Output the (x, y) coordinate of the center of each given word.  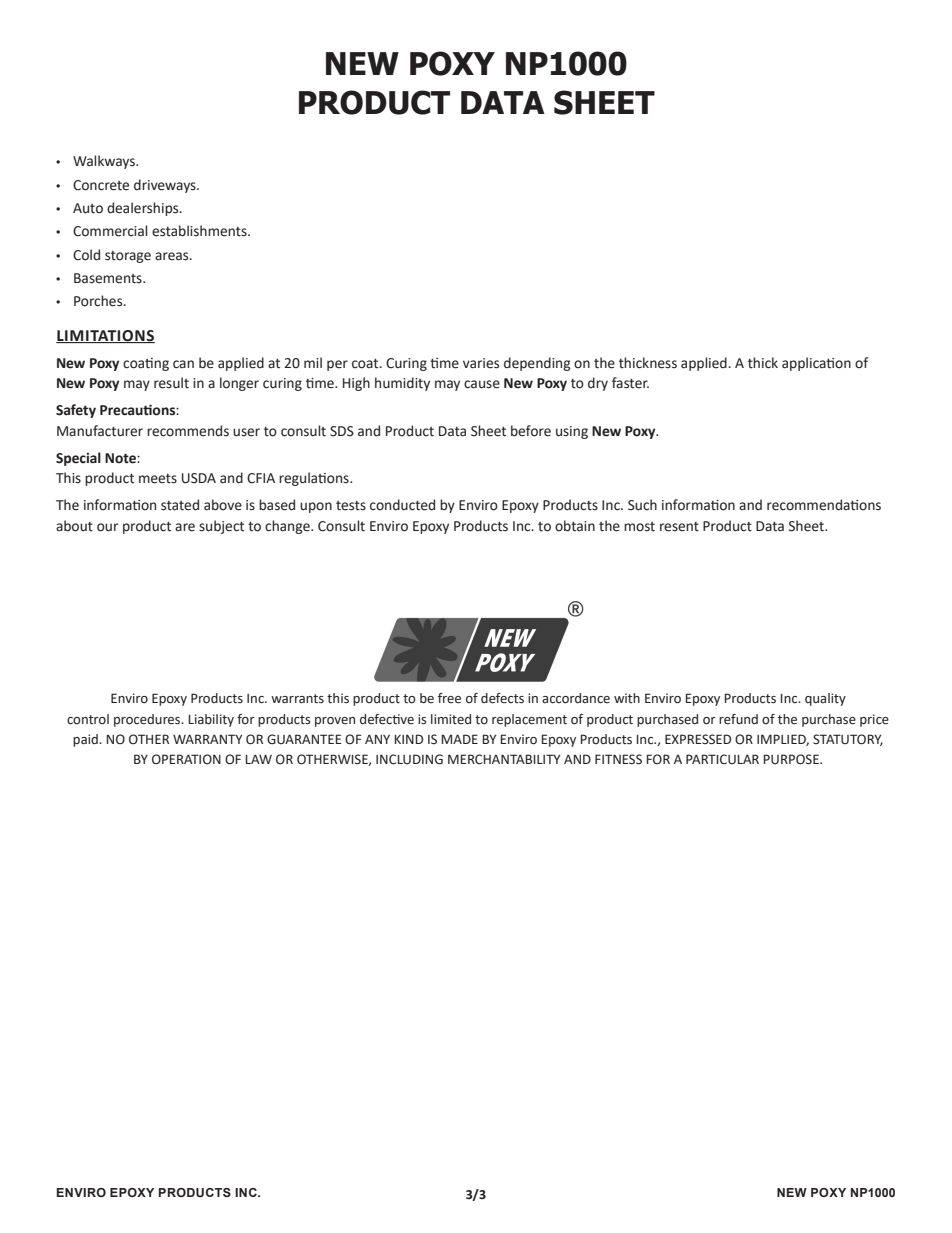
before (531, 431)
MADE (459, 739)
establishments (200, 231)
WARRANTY (207, 739)
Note (121, 458)
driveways (166, 186)
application (816, 364)
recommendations (824, 505)
